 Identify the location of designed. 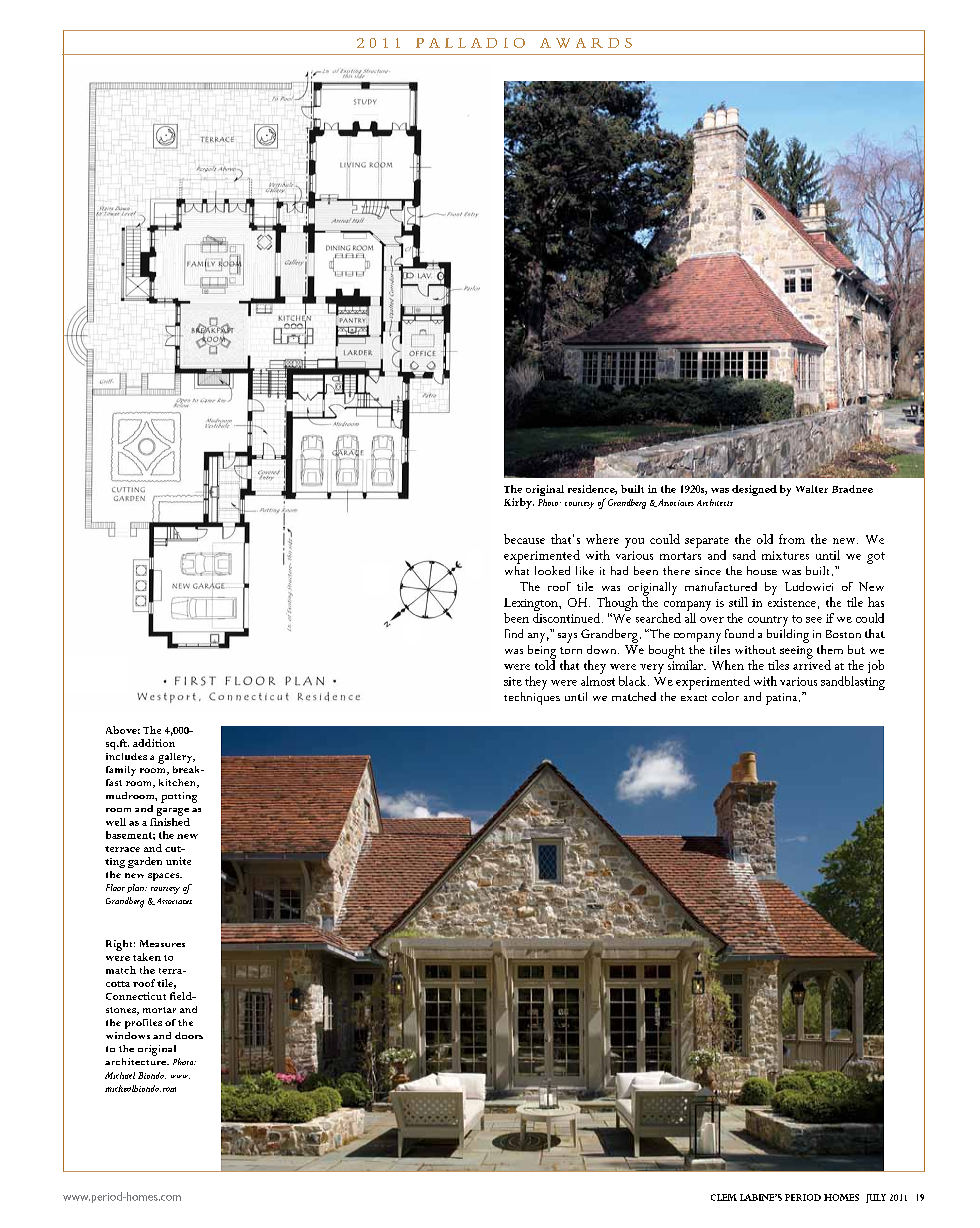
(754, 490).
